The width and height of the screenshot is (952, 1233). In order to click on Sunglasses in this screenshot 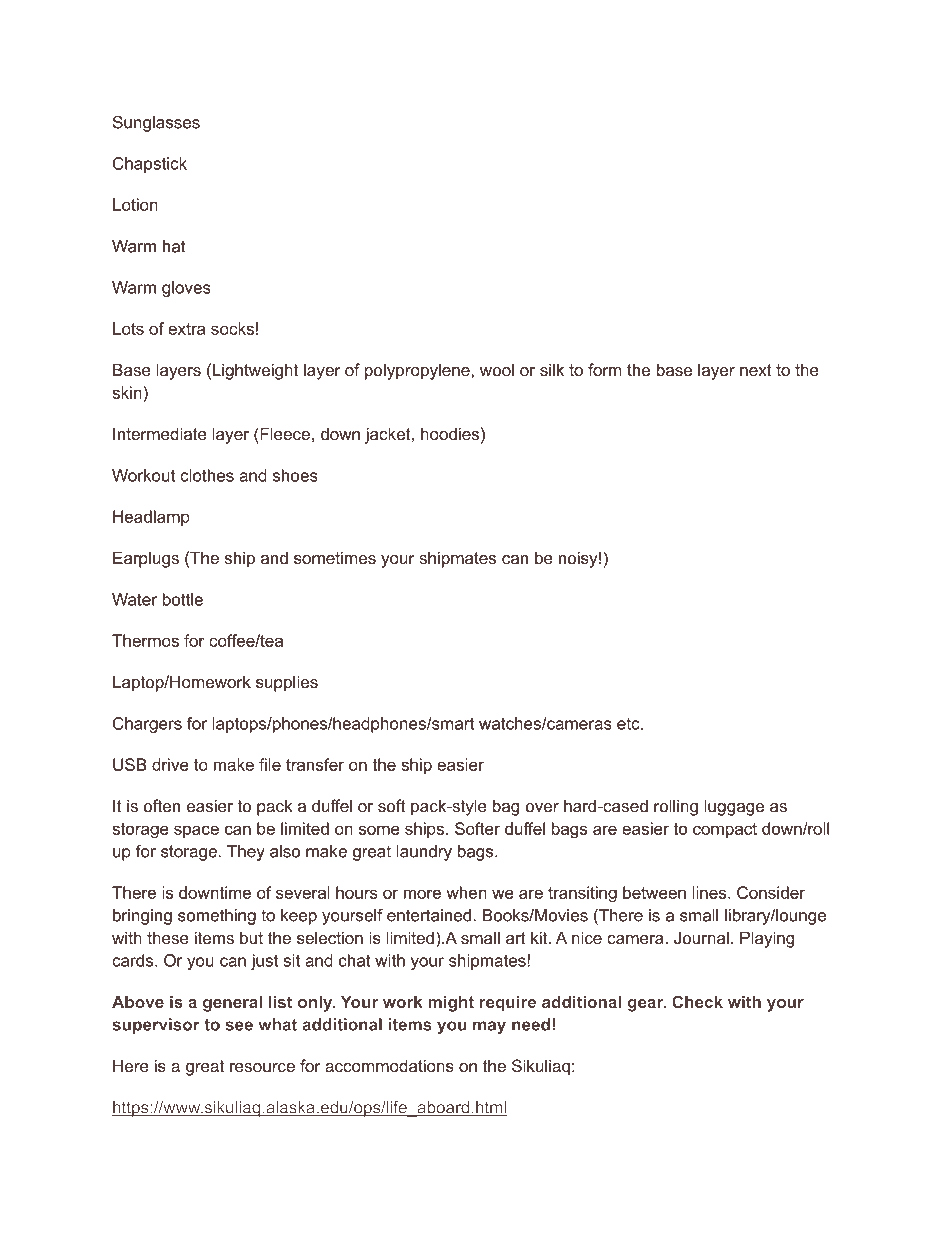, I will do `click(156, 123)`.
